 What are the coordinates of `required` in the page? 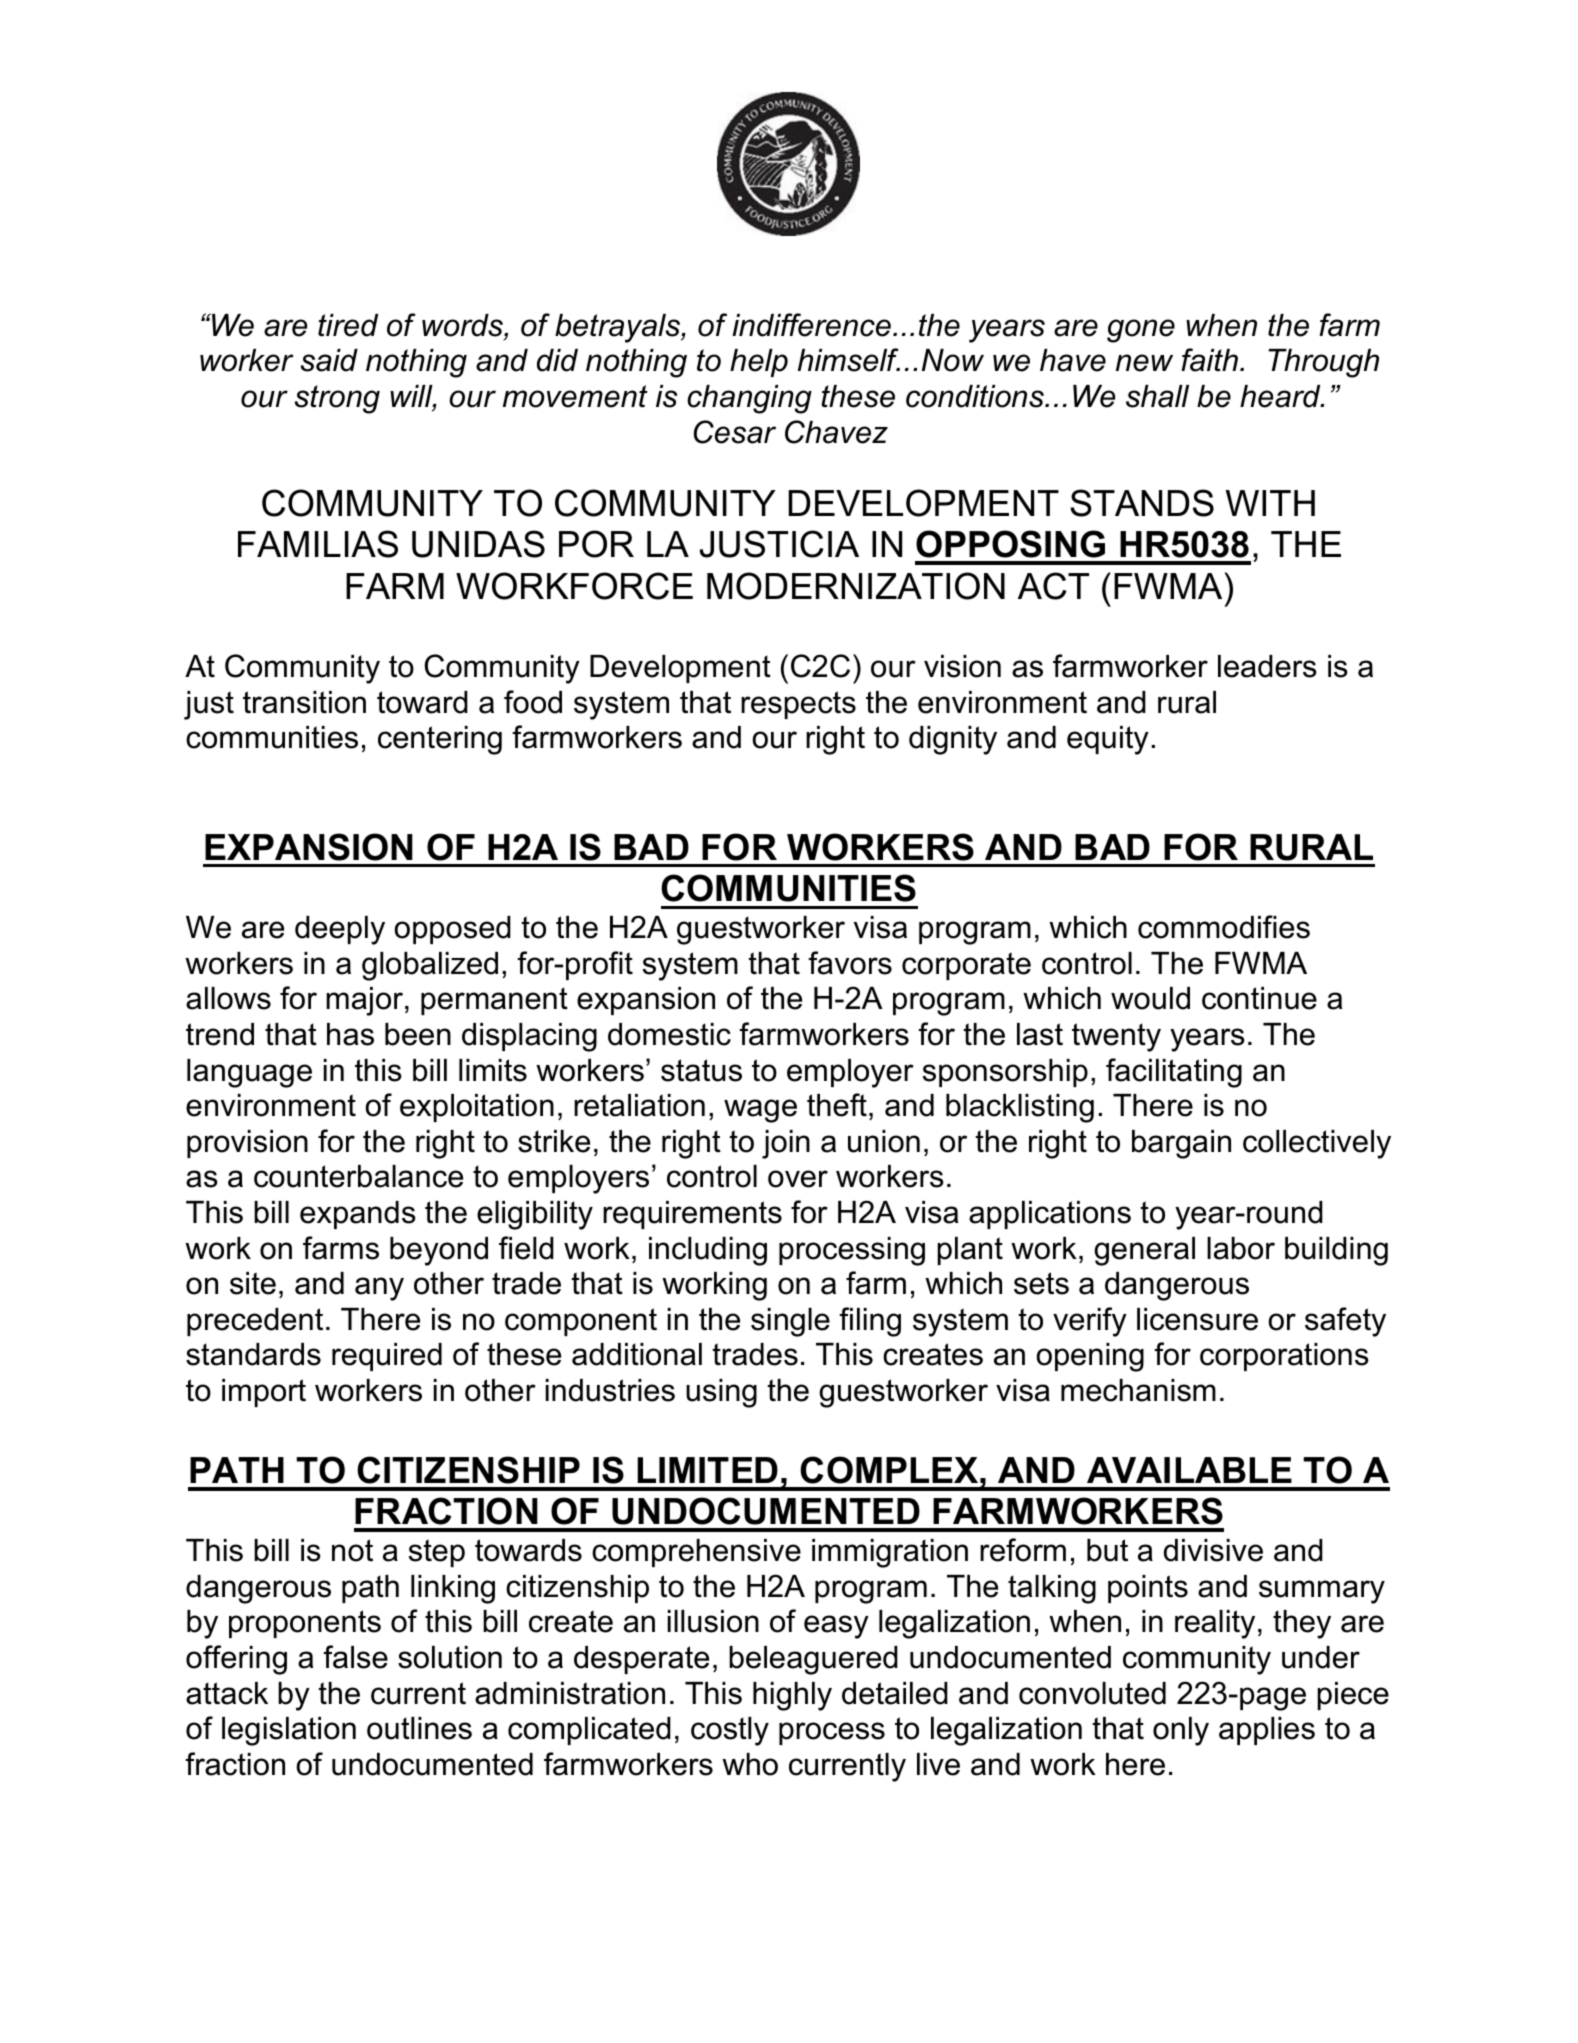 It's located at (387, 1357).
